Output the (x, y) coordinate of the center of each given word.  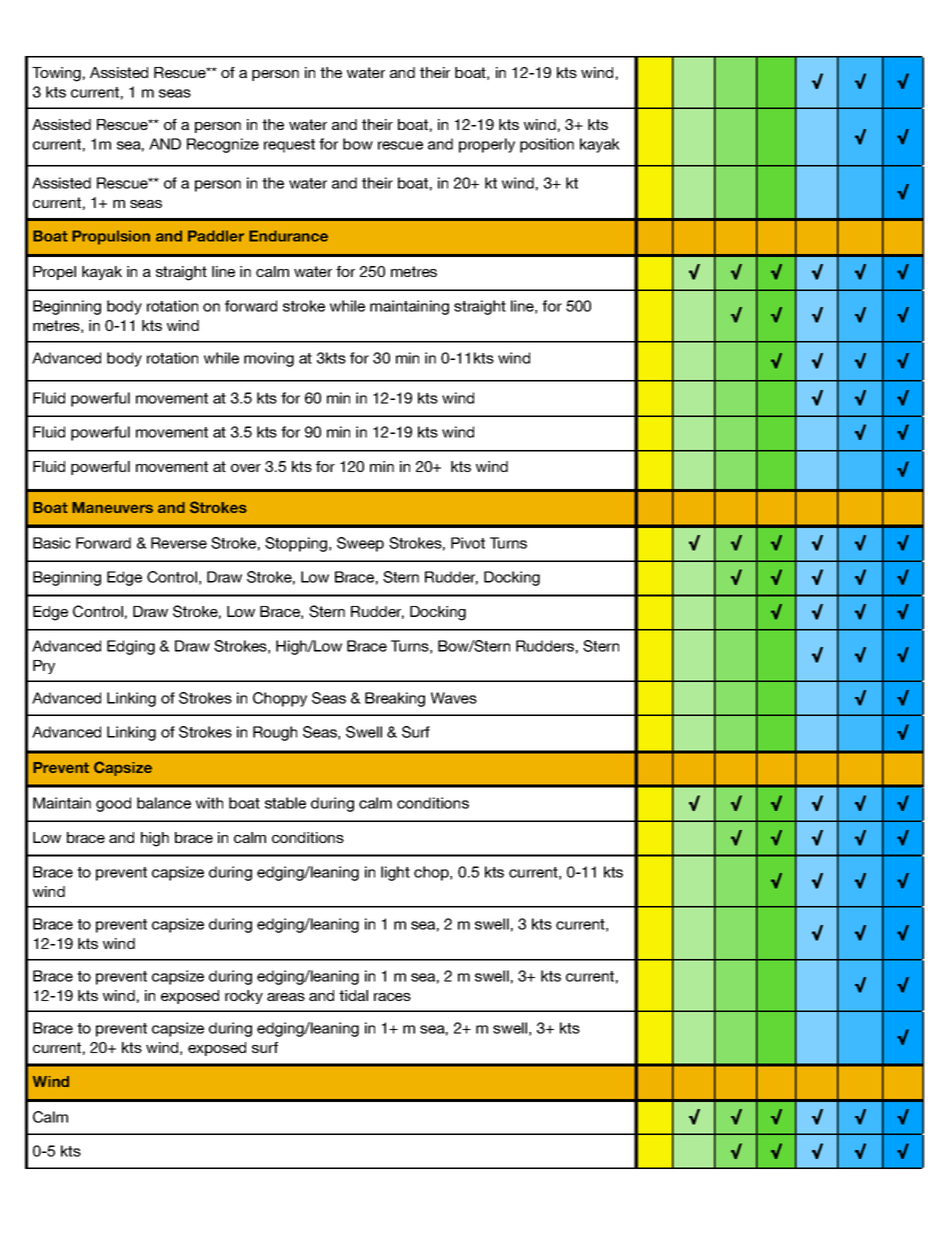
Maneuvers (112, 507)
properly (487, 145)
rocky (244, 997)
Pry (44, 667)
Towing (56, 74)
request (289, 146)
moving (269, 359)
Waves (454, 698)
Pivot (468, 543)
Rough (275, 733)
